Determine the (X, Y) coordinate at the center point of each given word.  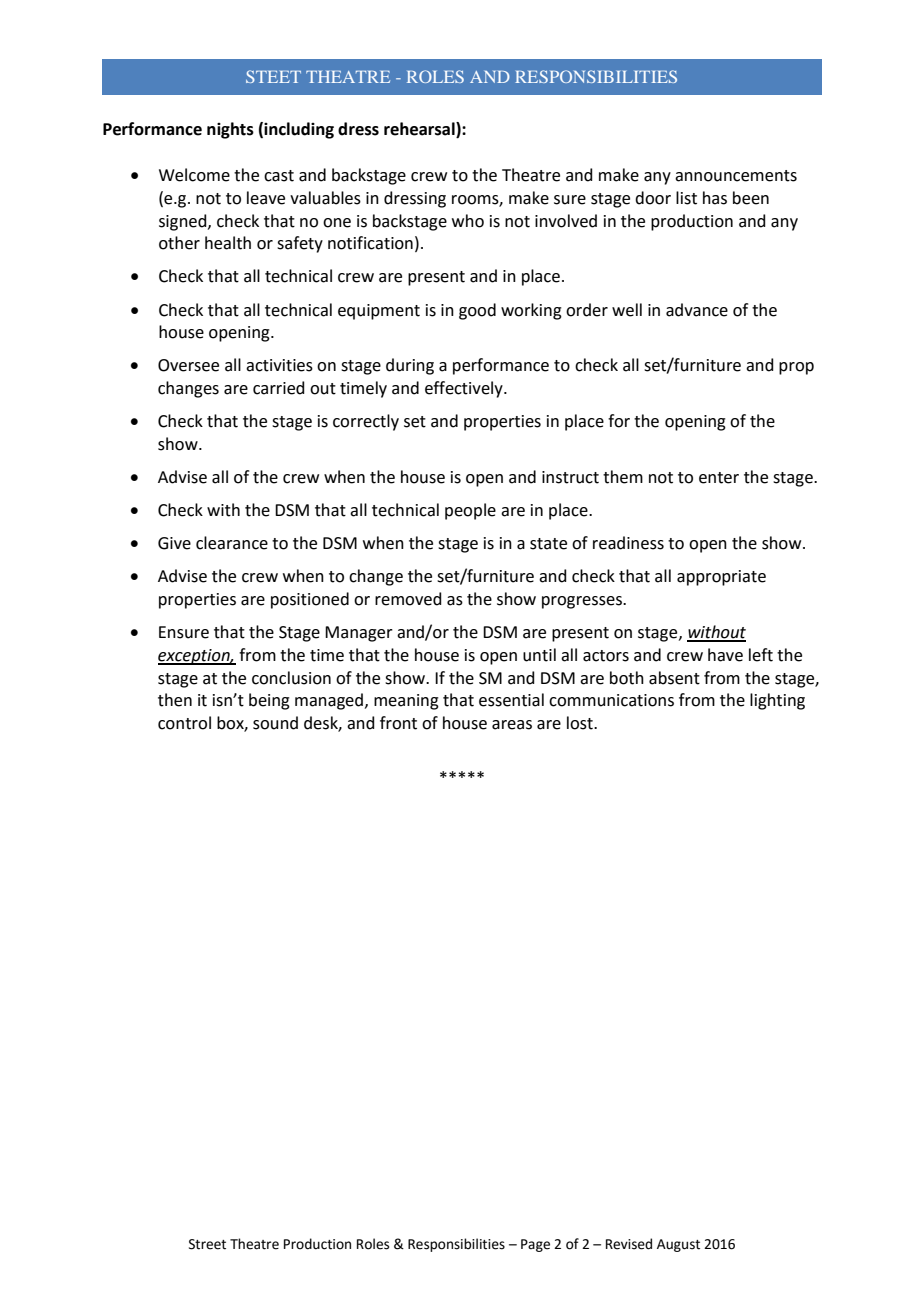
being (269, 701)
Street (207, 1244)
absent (674, 678)
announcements (736, 176)
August (678, 1245)
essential (511, 700)
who (468, 221)
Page (535, 1245)
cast (279, 176)
